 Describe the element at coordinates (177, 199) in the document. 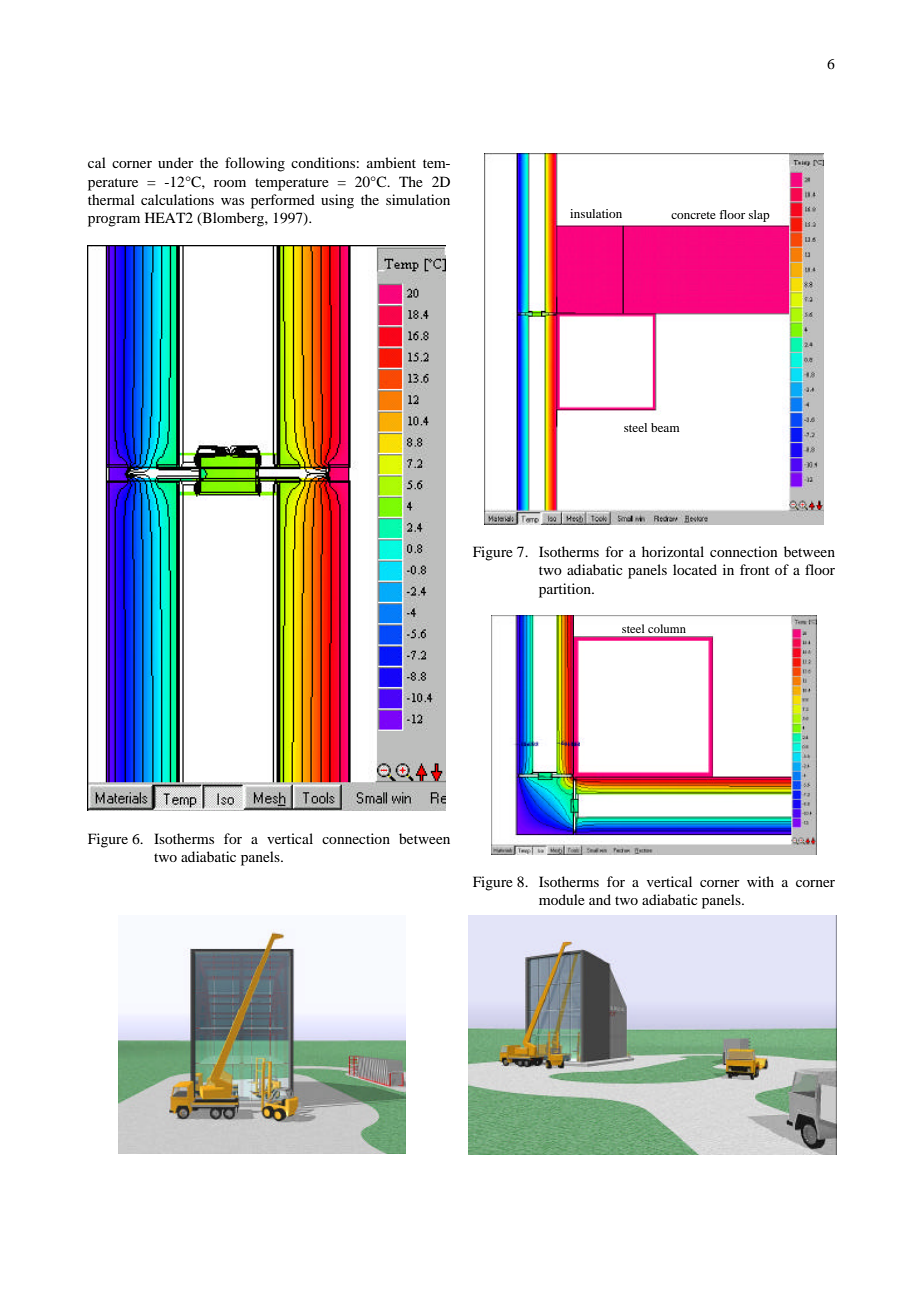

I see `calculations` at that location.
